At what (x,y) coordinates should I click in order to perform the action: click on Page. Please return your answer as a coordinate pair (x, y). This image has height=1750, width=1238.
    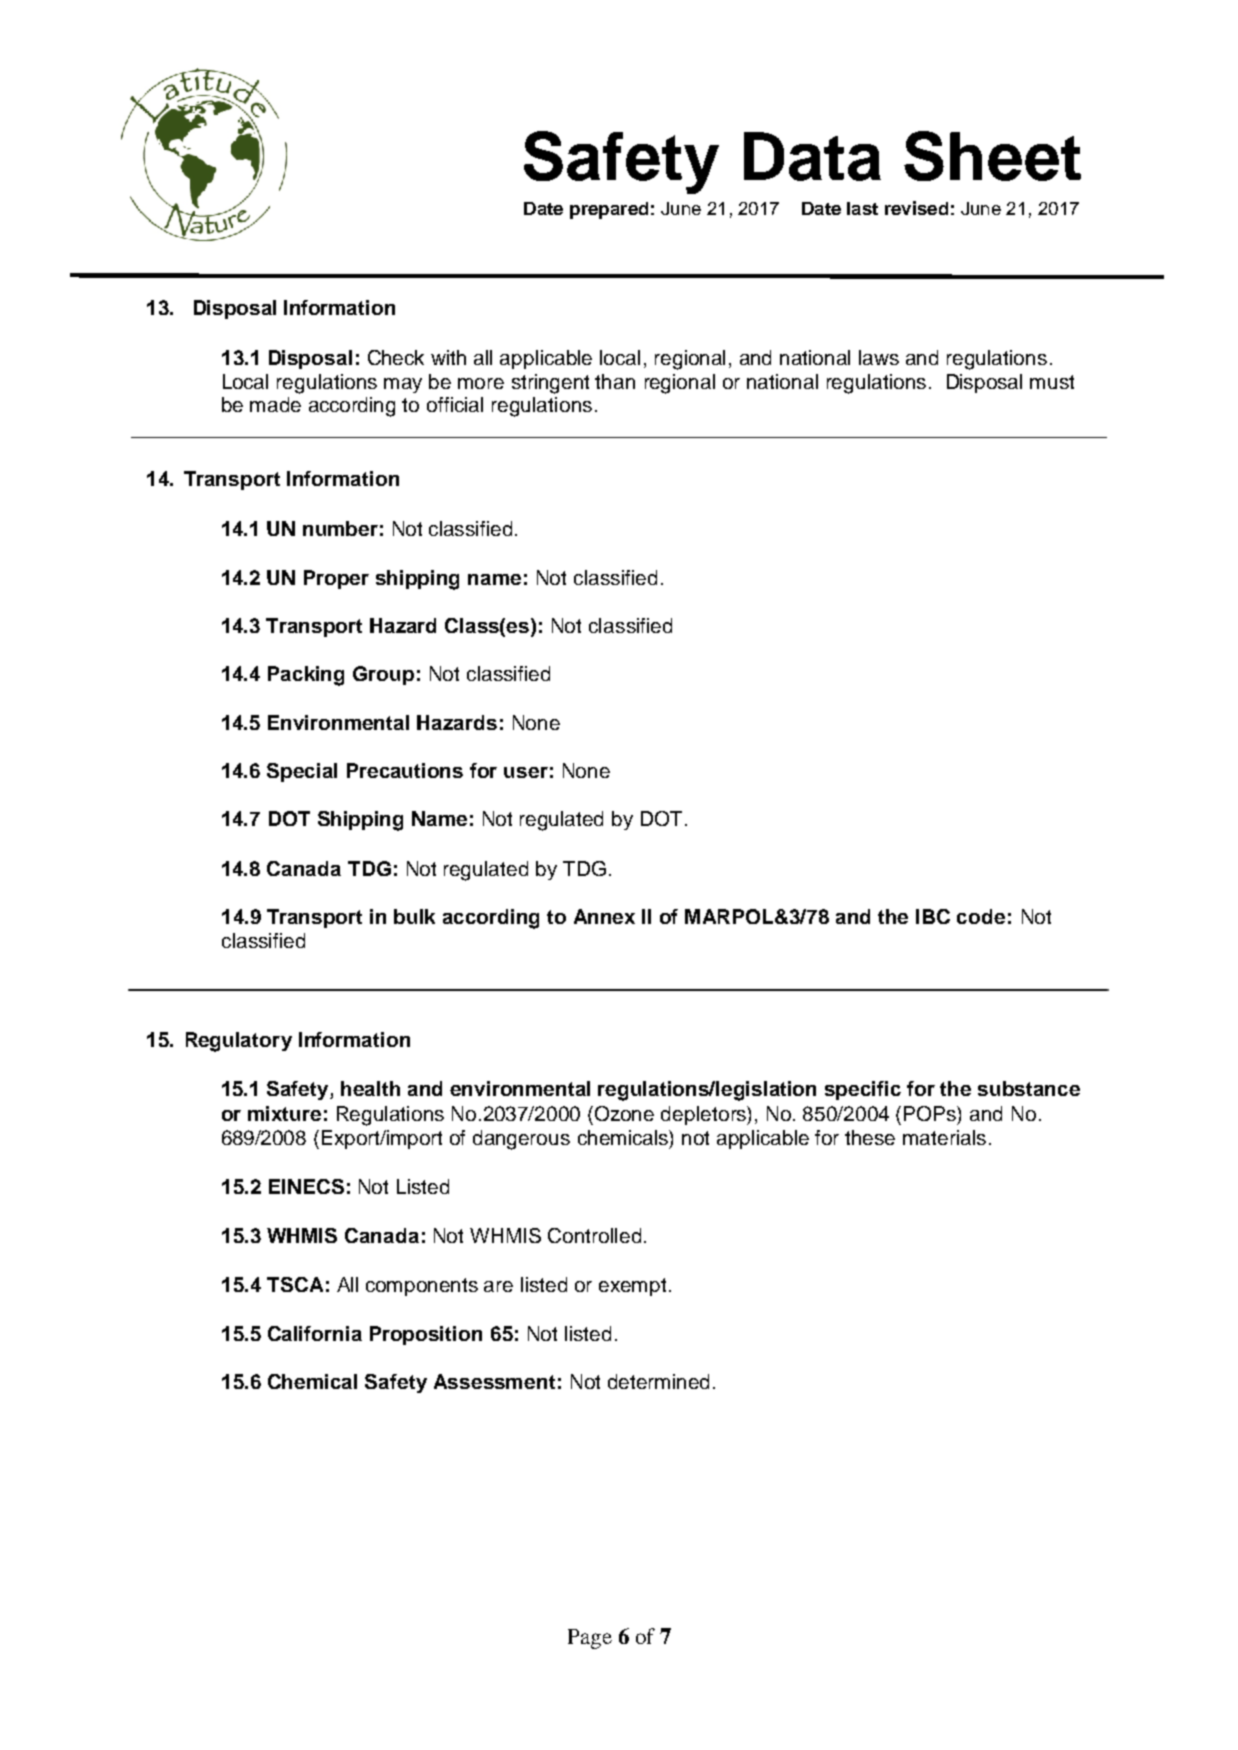
    Looking at the image, I should click on (590, 1639).
